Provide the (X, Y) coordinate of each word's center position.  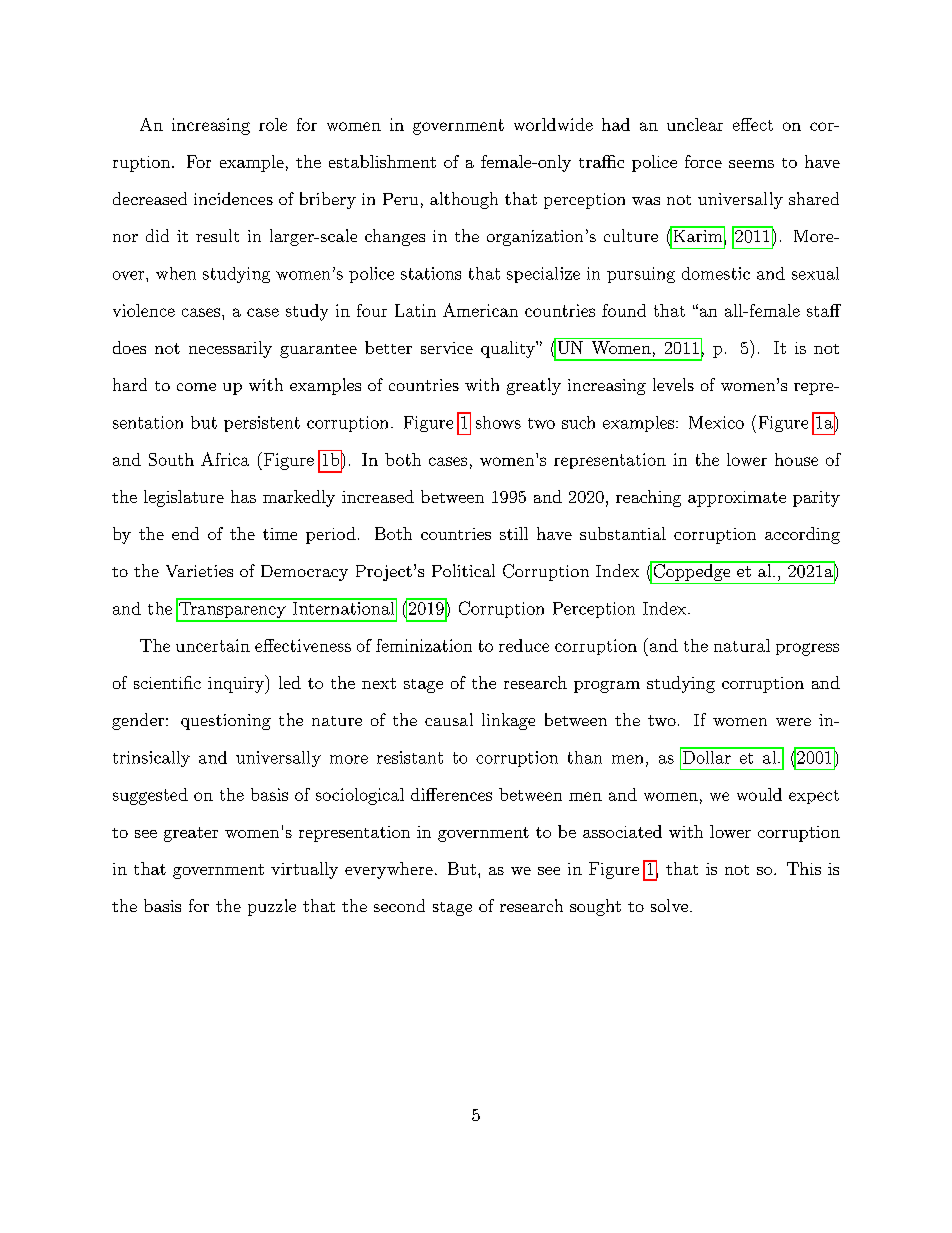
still (514, 533)
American (480, 310)
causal (449, 719)
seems (751, 164)
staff (824, 310)
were (793, 722)
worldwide (553, 124)
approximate (737, 499)
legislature (184, 498)
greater (191, 834)
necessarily (230, 349)
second (399, 905)
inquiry (237, 684)
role (273, 124)
